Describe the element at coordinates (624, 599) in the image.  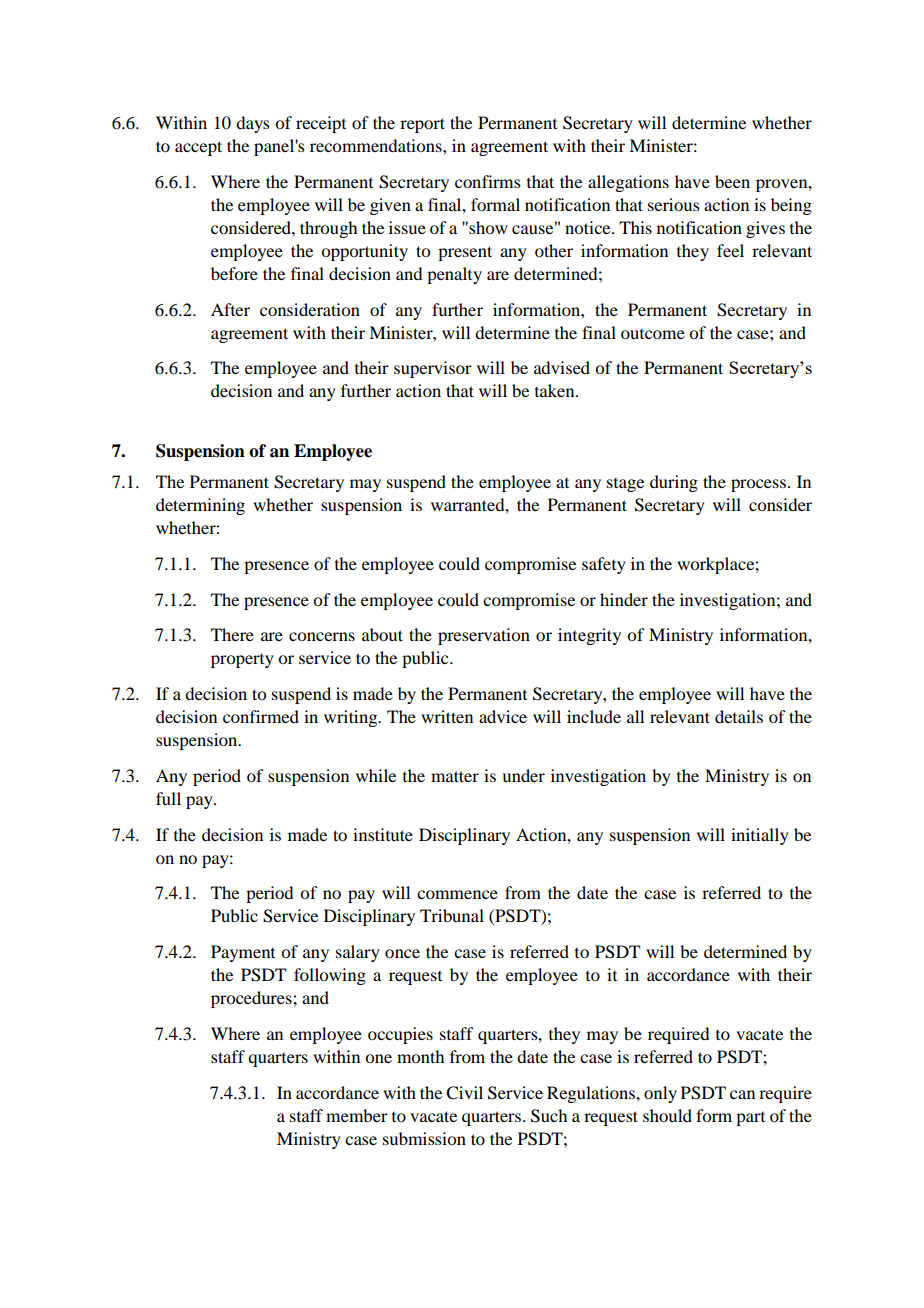
I see `hinder` at that location.
